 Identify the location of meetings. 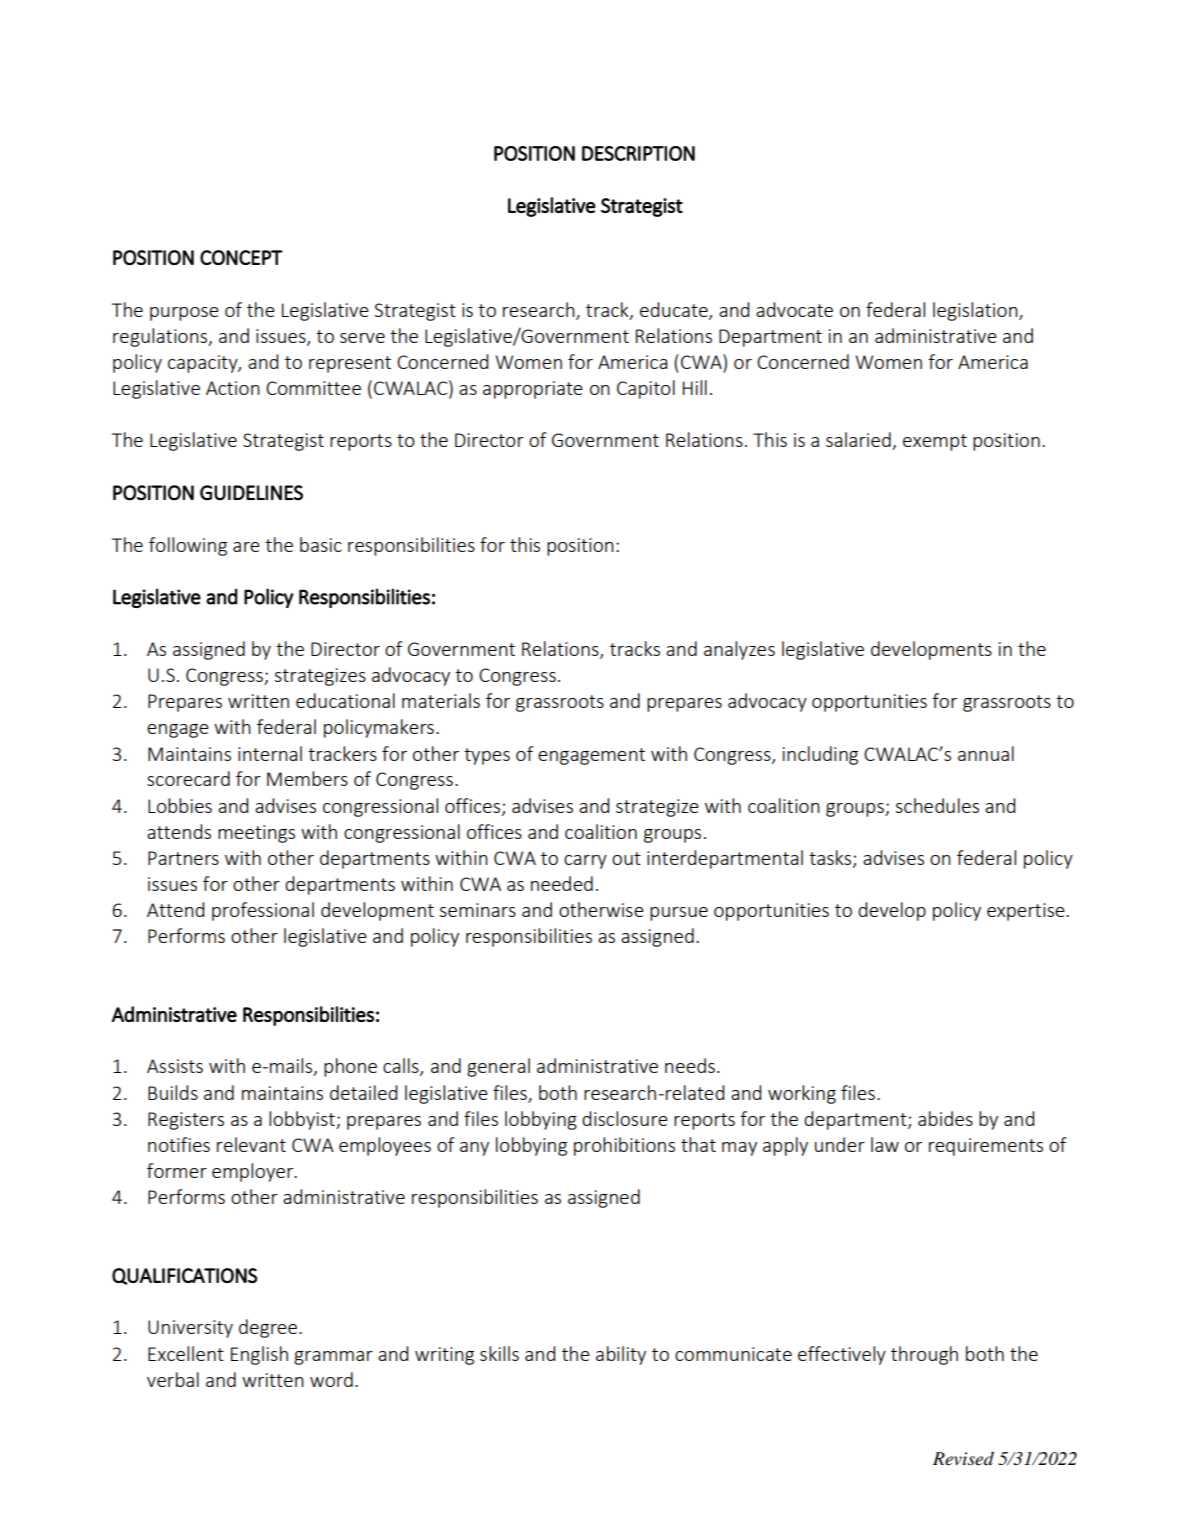
(256, 834).
